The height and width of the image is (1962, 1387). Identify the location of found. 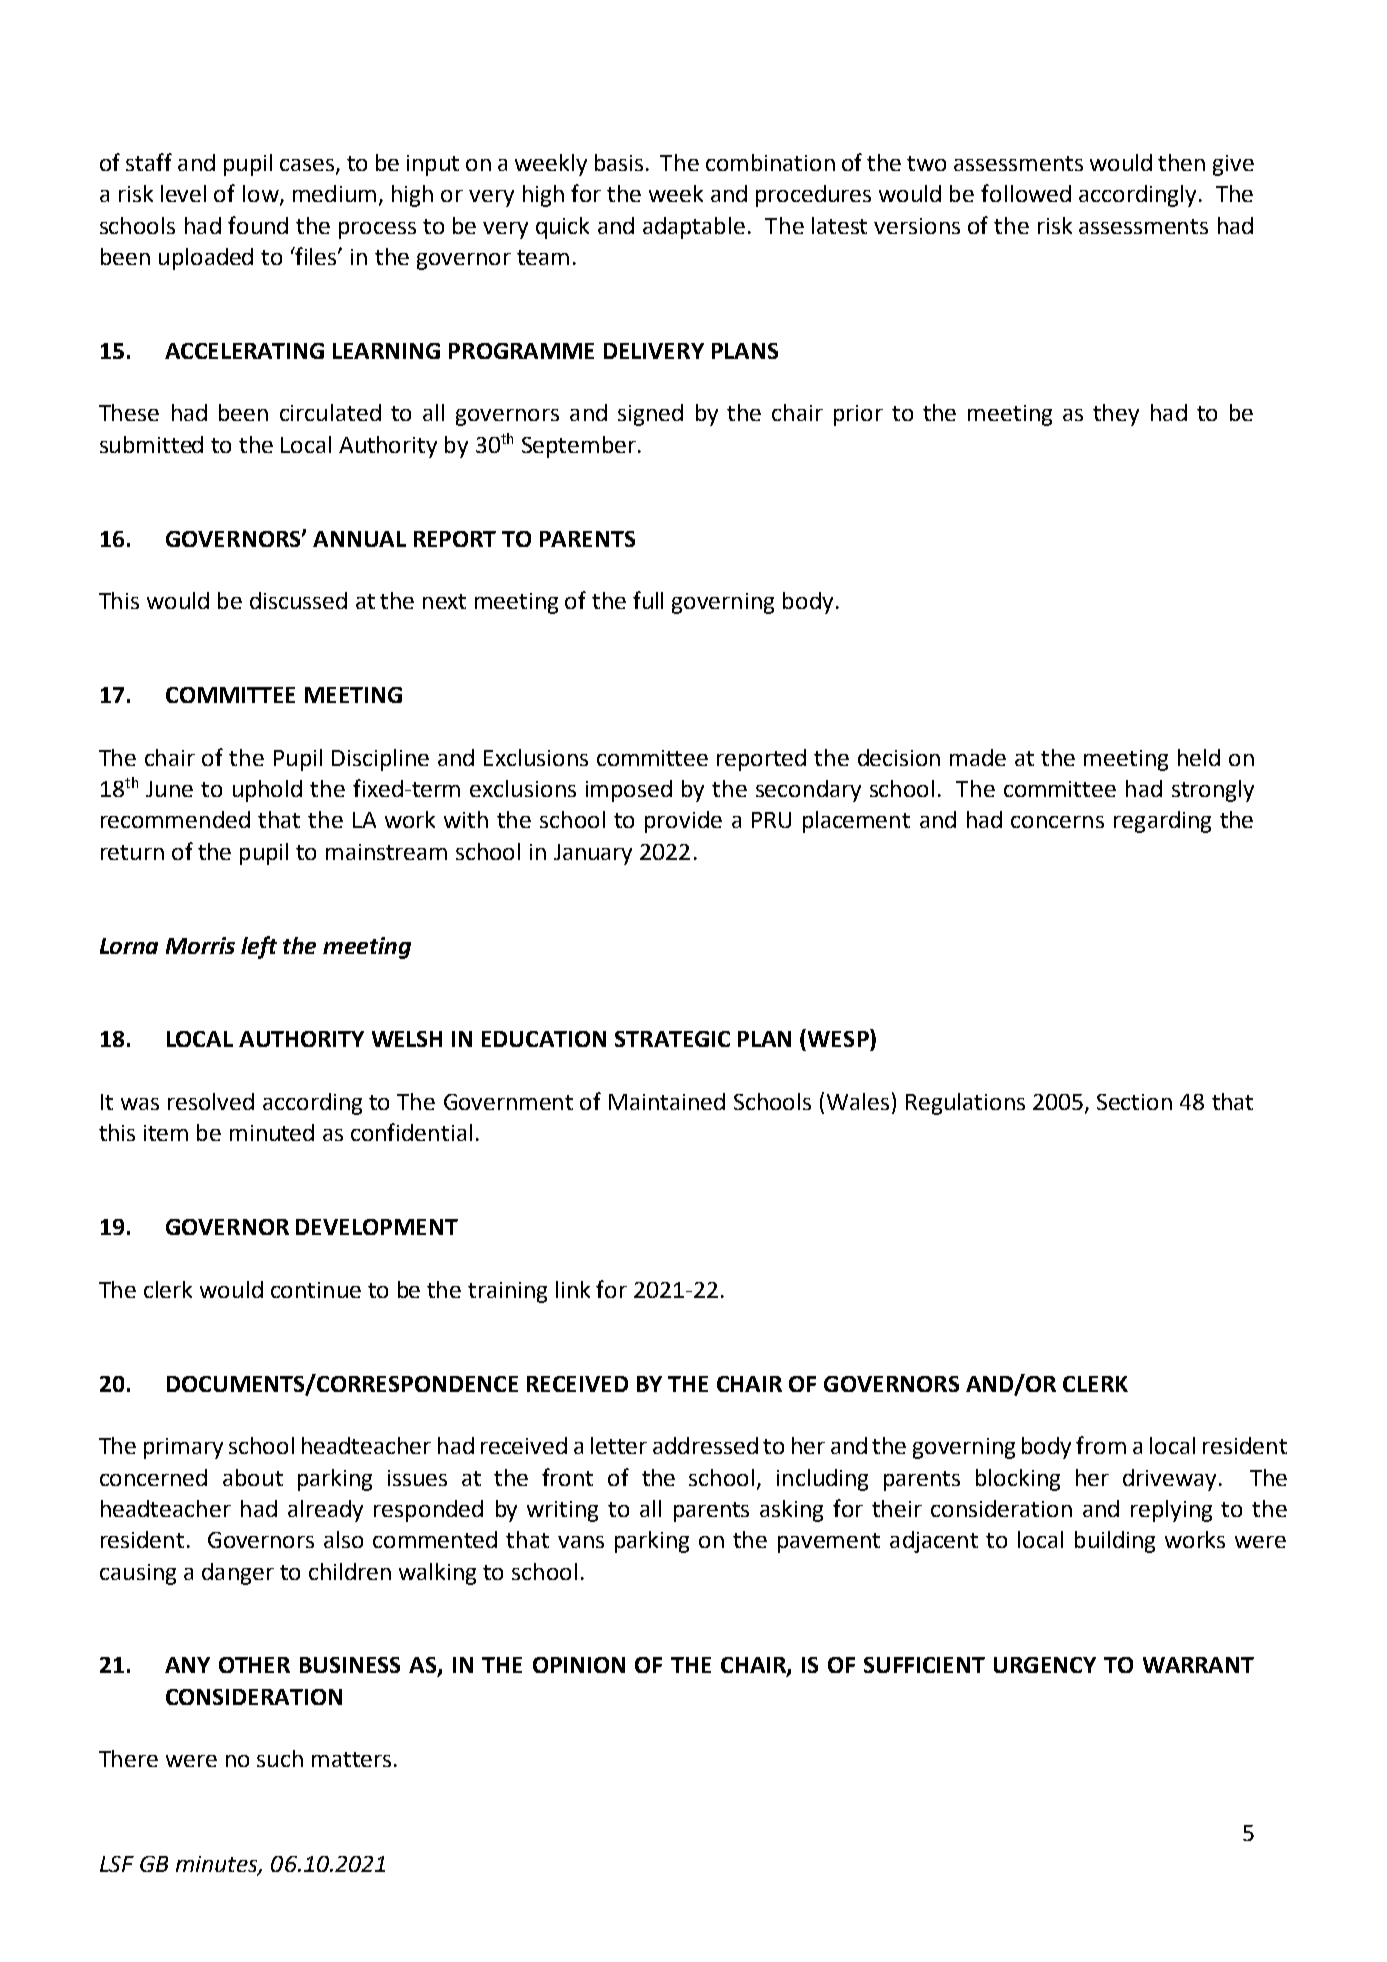
(258, 225).
